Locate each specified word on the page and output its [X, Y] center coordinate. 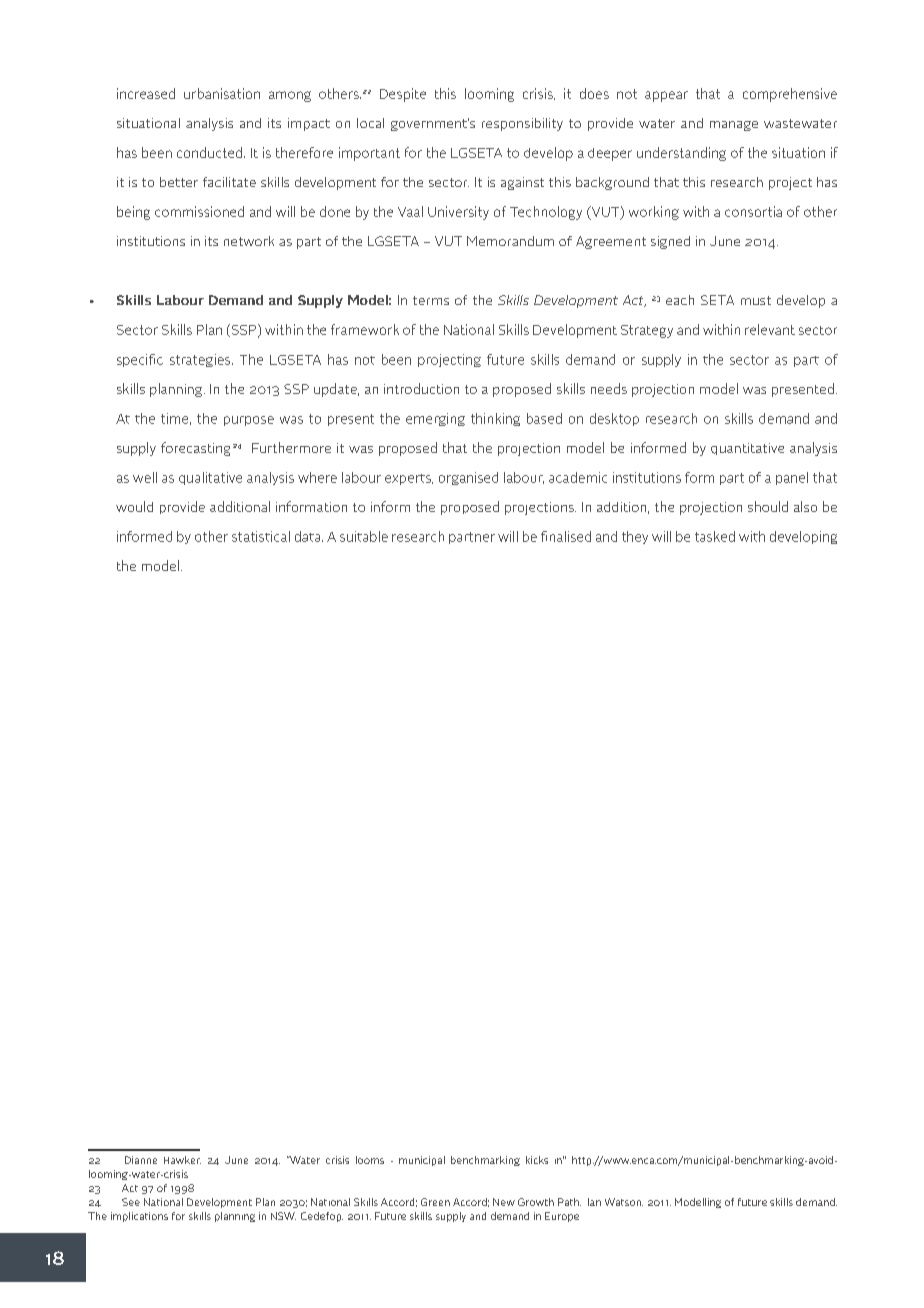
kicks [537, 1160]
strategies [201, 360]
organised [468, 478]
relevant [770, 329]
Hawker [182, 1160]
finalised [566, 536]
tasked [715, 536]
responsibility [522, 124]
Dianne [141, 1160]
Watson [624, 1202]
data [309, 536]
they [635, 537]
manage [734, 126]
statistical [261, 536]
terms [431, 300]
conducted [211, 152]
